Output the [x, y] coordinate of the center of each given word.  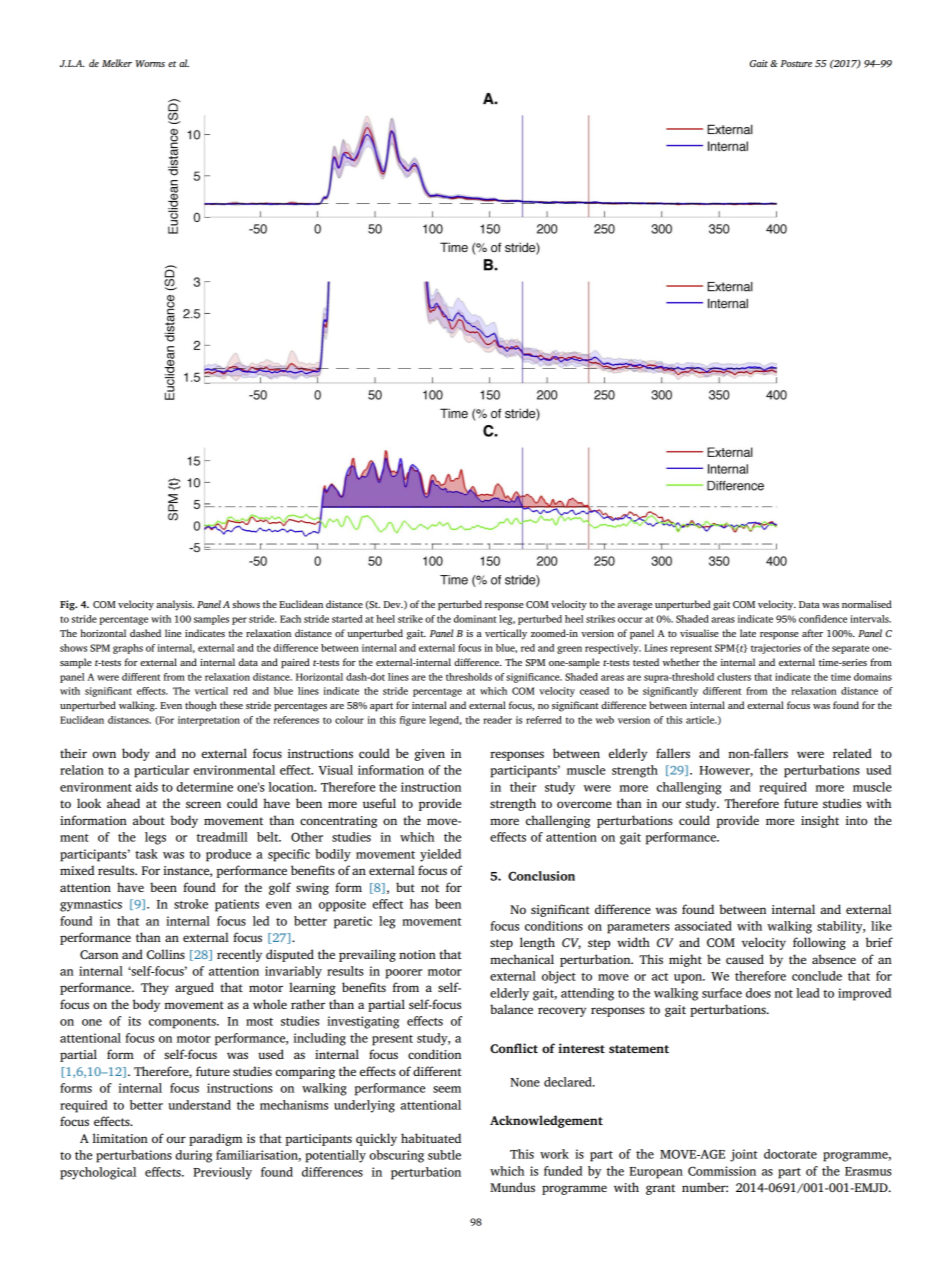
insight [820, 821]
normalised [867, 604]
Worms [150, 63]
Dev [393, 604]
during [193, 1156]
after [812, 633]
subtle [444, 1155]
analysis [175, 605]
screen [203, 804]
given [430, 755]
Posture [796, 63]
